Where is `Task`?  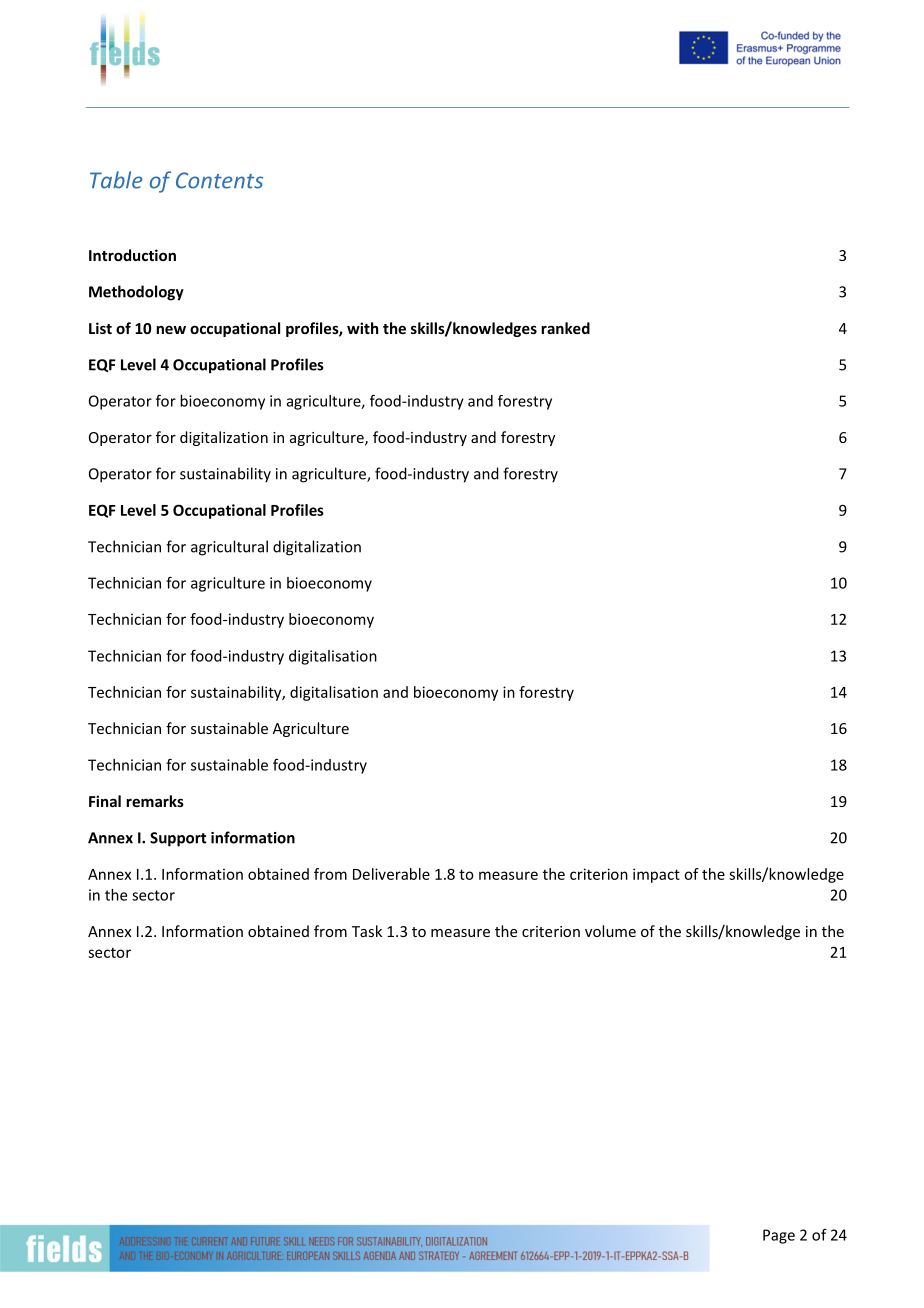 Task is located at coordinates (367, 931).
